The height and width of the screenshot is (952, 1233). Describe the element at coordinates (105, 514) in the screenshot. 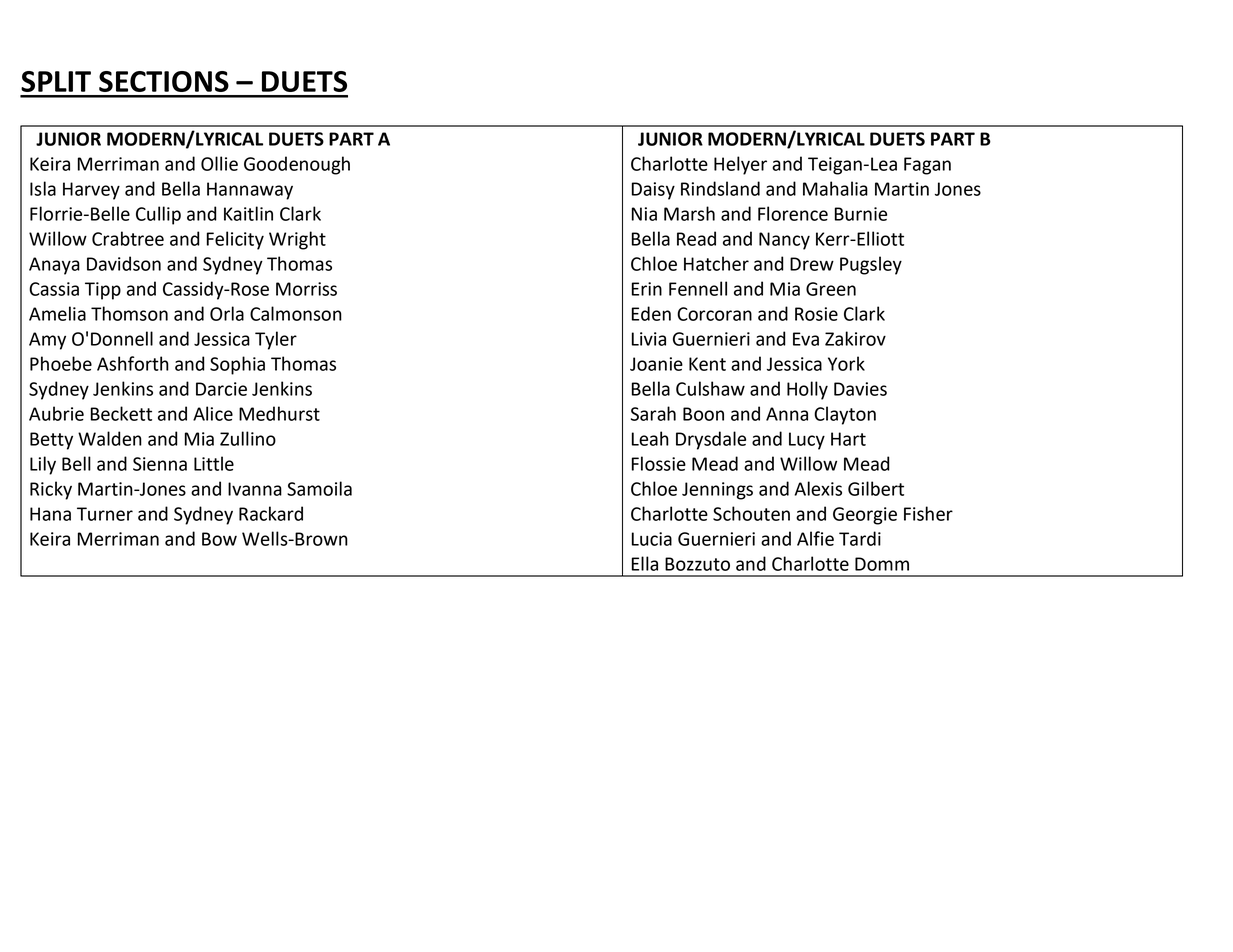

I see `Turner` at that location.
